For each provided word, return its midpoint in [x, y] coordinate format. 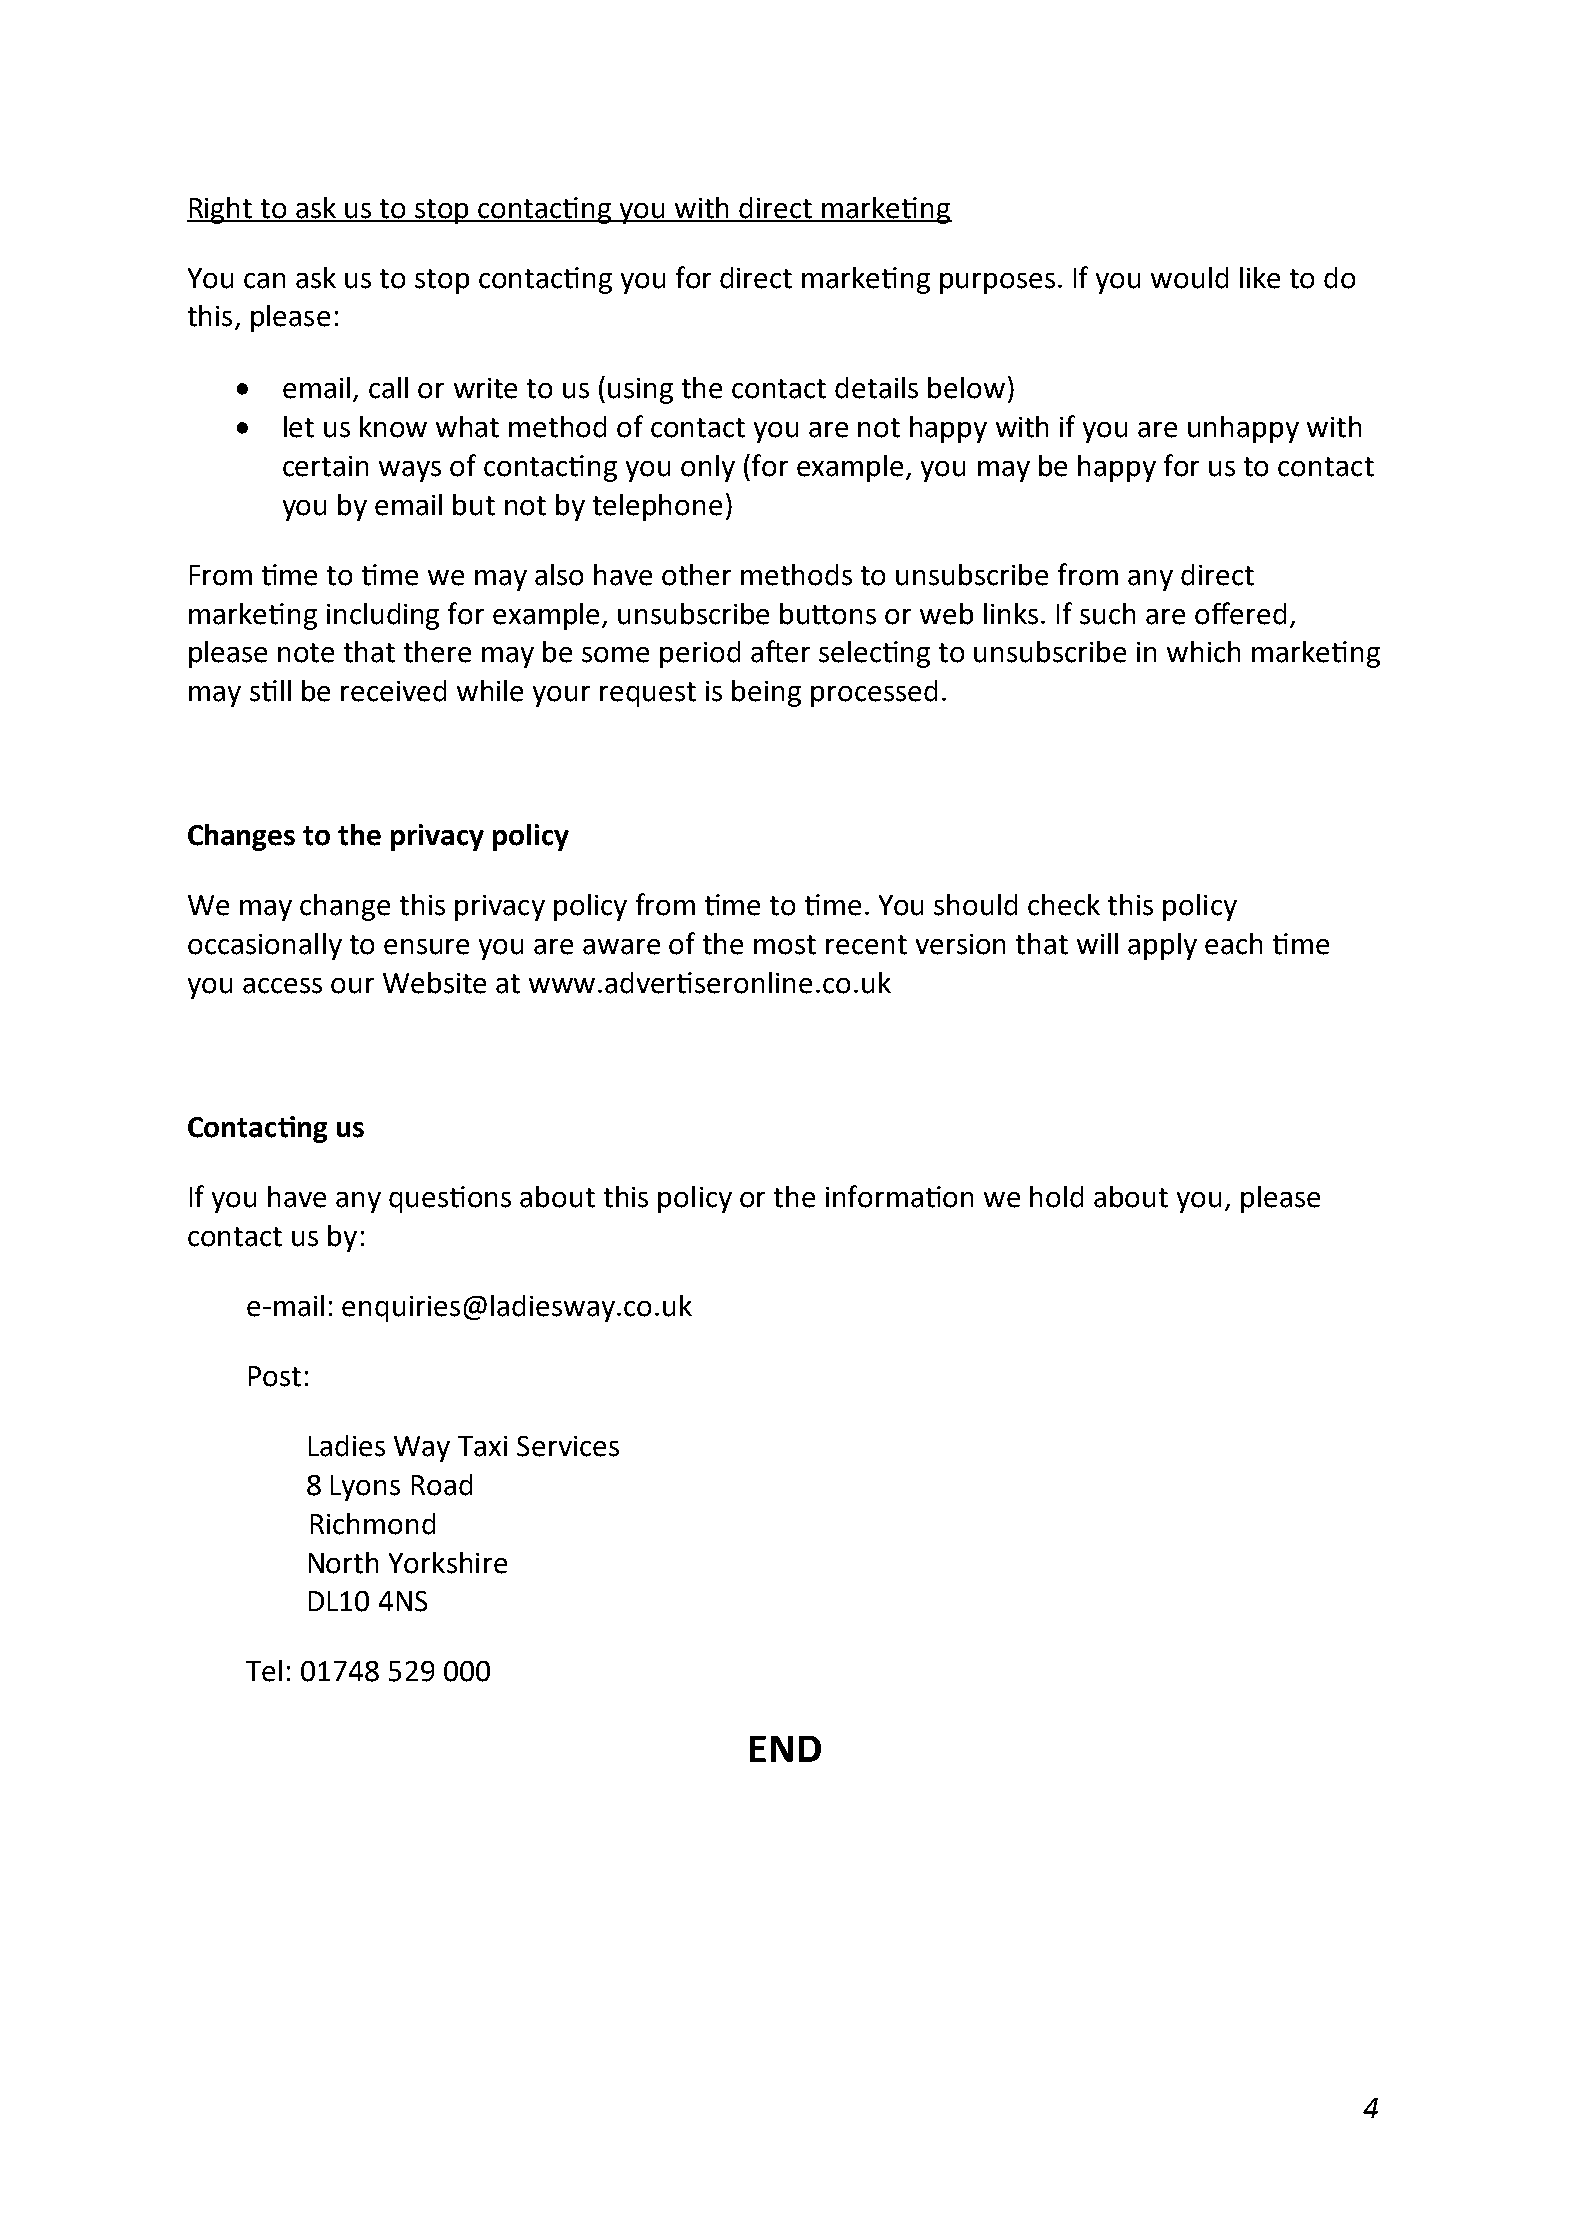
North [343, 1563]
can [264, 281]
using [640, 391]
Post [275, 1376]
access [282, 986]
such [1107, 614]
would [1189, 278]
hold [1056, 1197]
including [383, 616]
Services [568, 1446]
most [785, 945]
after [780, 651]
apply [1162, 946]
